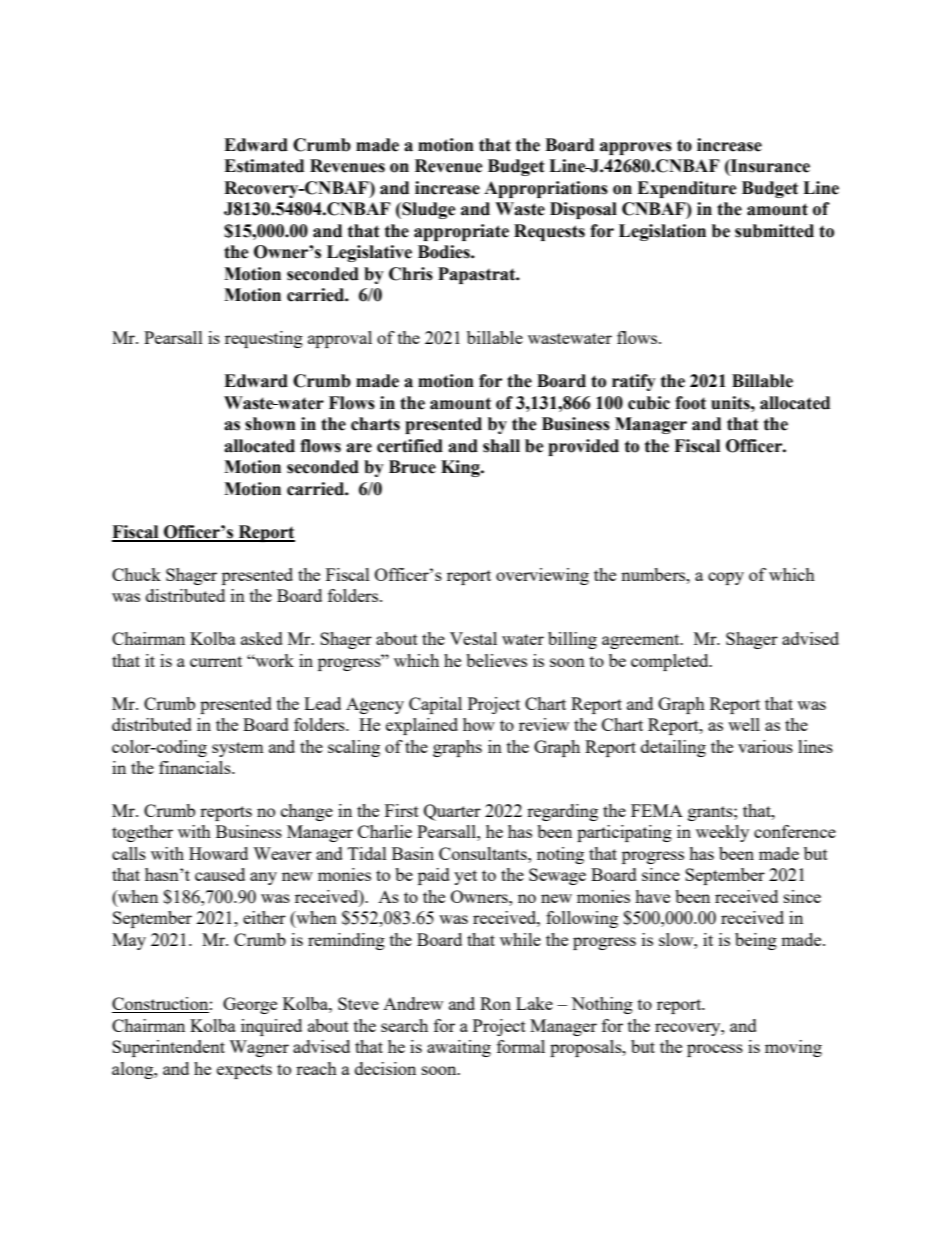 Image resolution: width=952 pixels, height=1233 pixels. Describe the element at coordinates (168, 1048) in the document. I see `Superintendent` at that location.
